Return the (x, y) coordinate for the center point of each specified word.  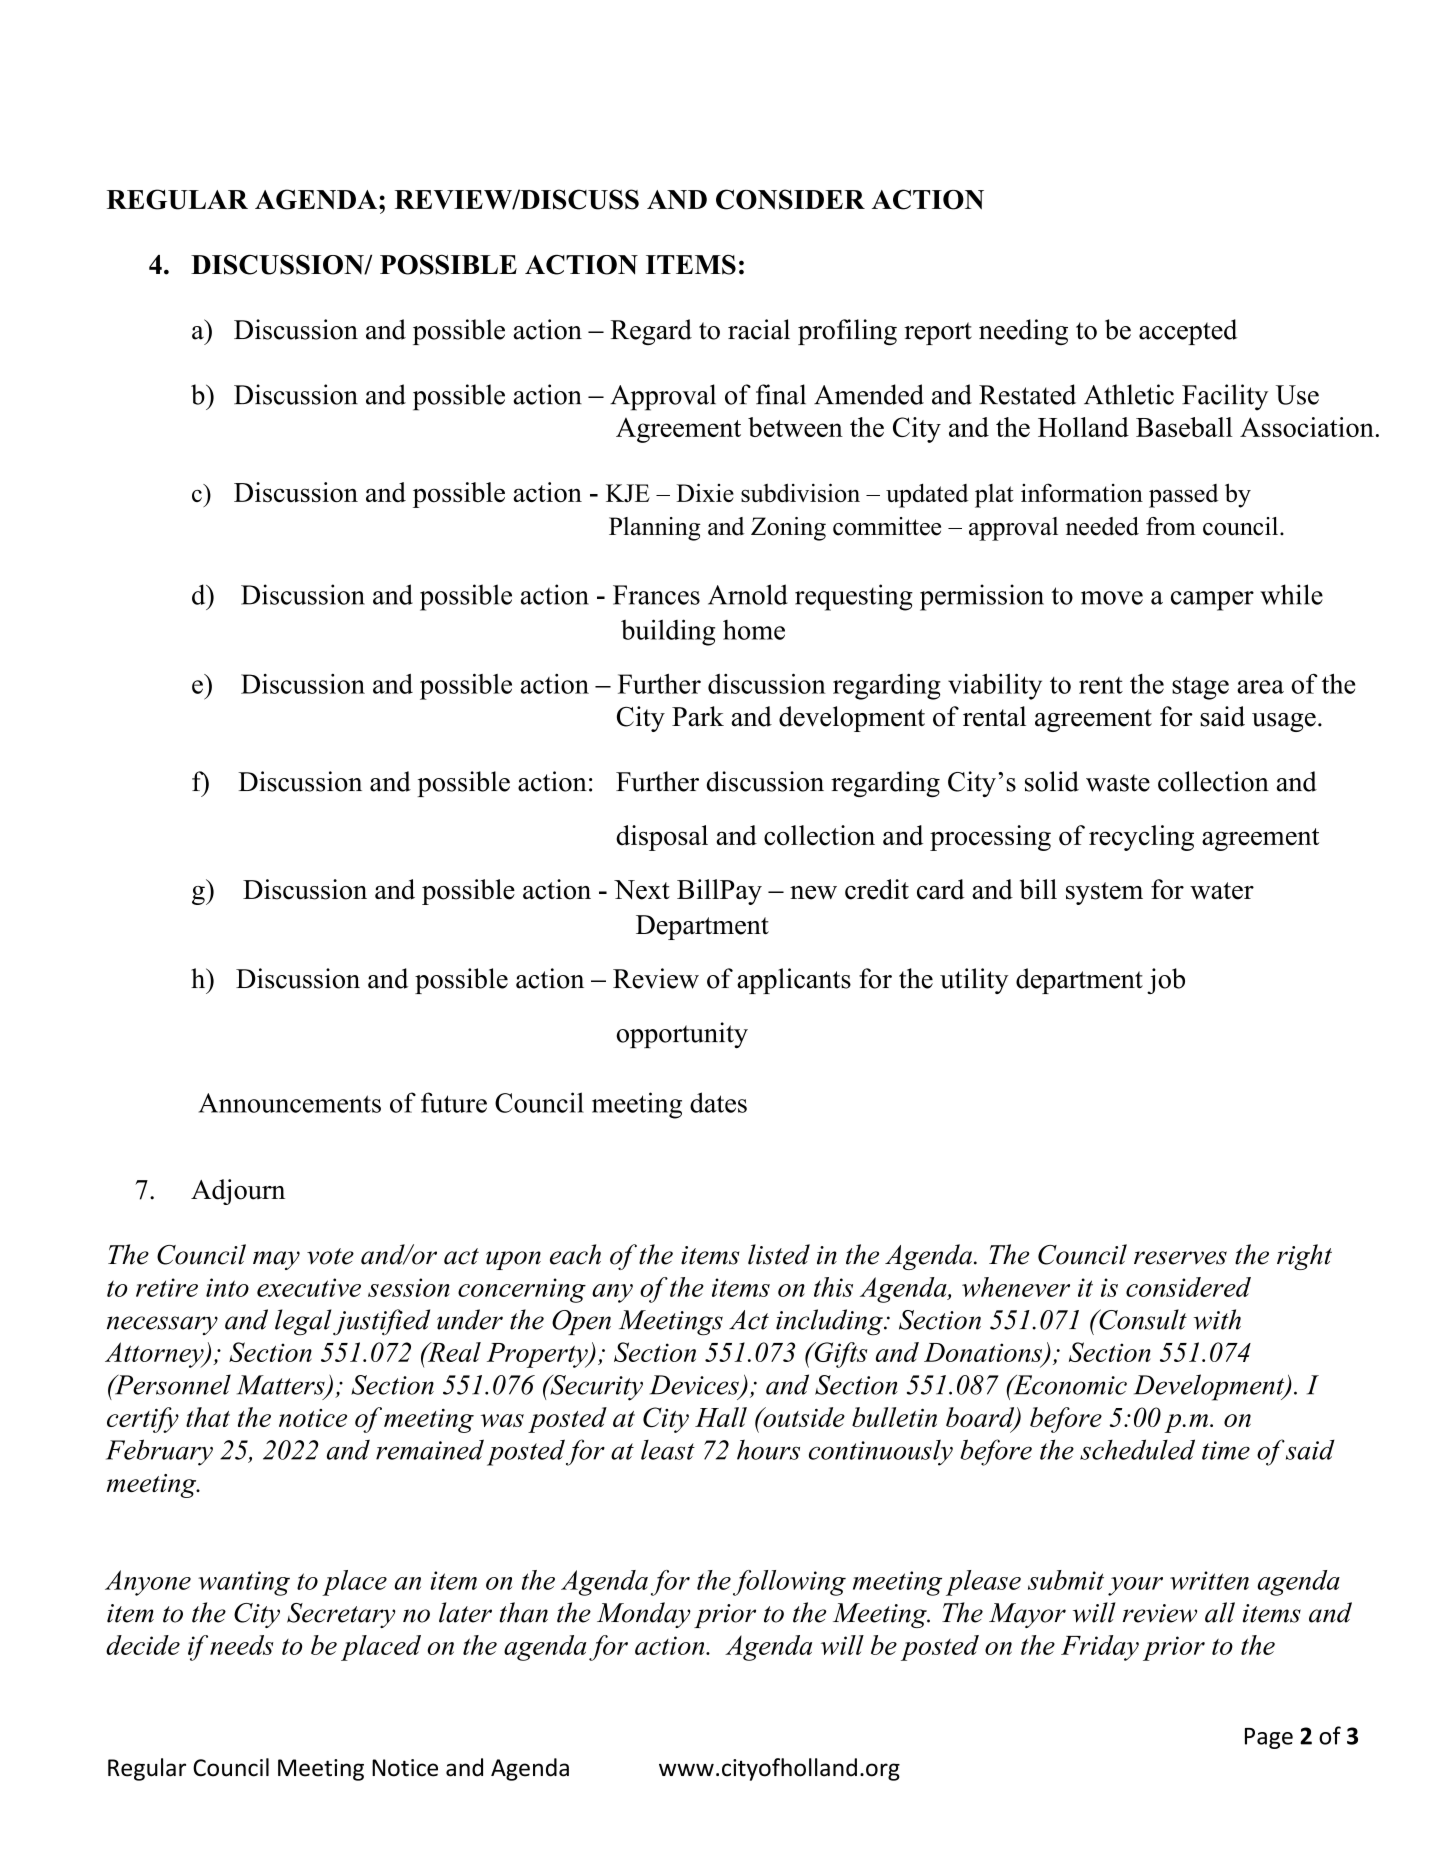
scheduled (1137, 1449)
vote (330, 1256)
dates (718, 1102)
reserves (1180, 1258)
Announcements (290, 1103)
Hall (721, 1417)
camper (1212, 601)
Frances (656, 595)
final (781, 394)
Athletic (1129, 394)
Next (642, 890)
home (754, 630)
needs (242, 1645)
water (1222, 891)
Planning (655, 529)
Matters (282, 1386)
